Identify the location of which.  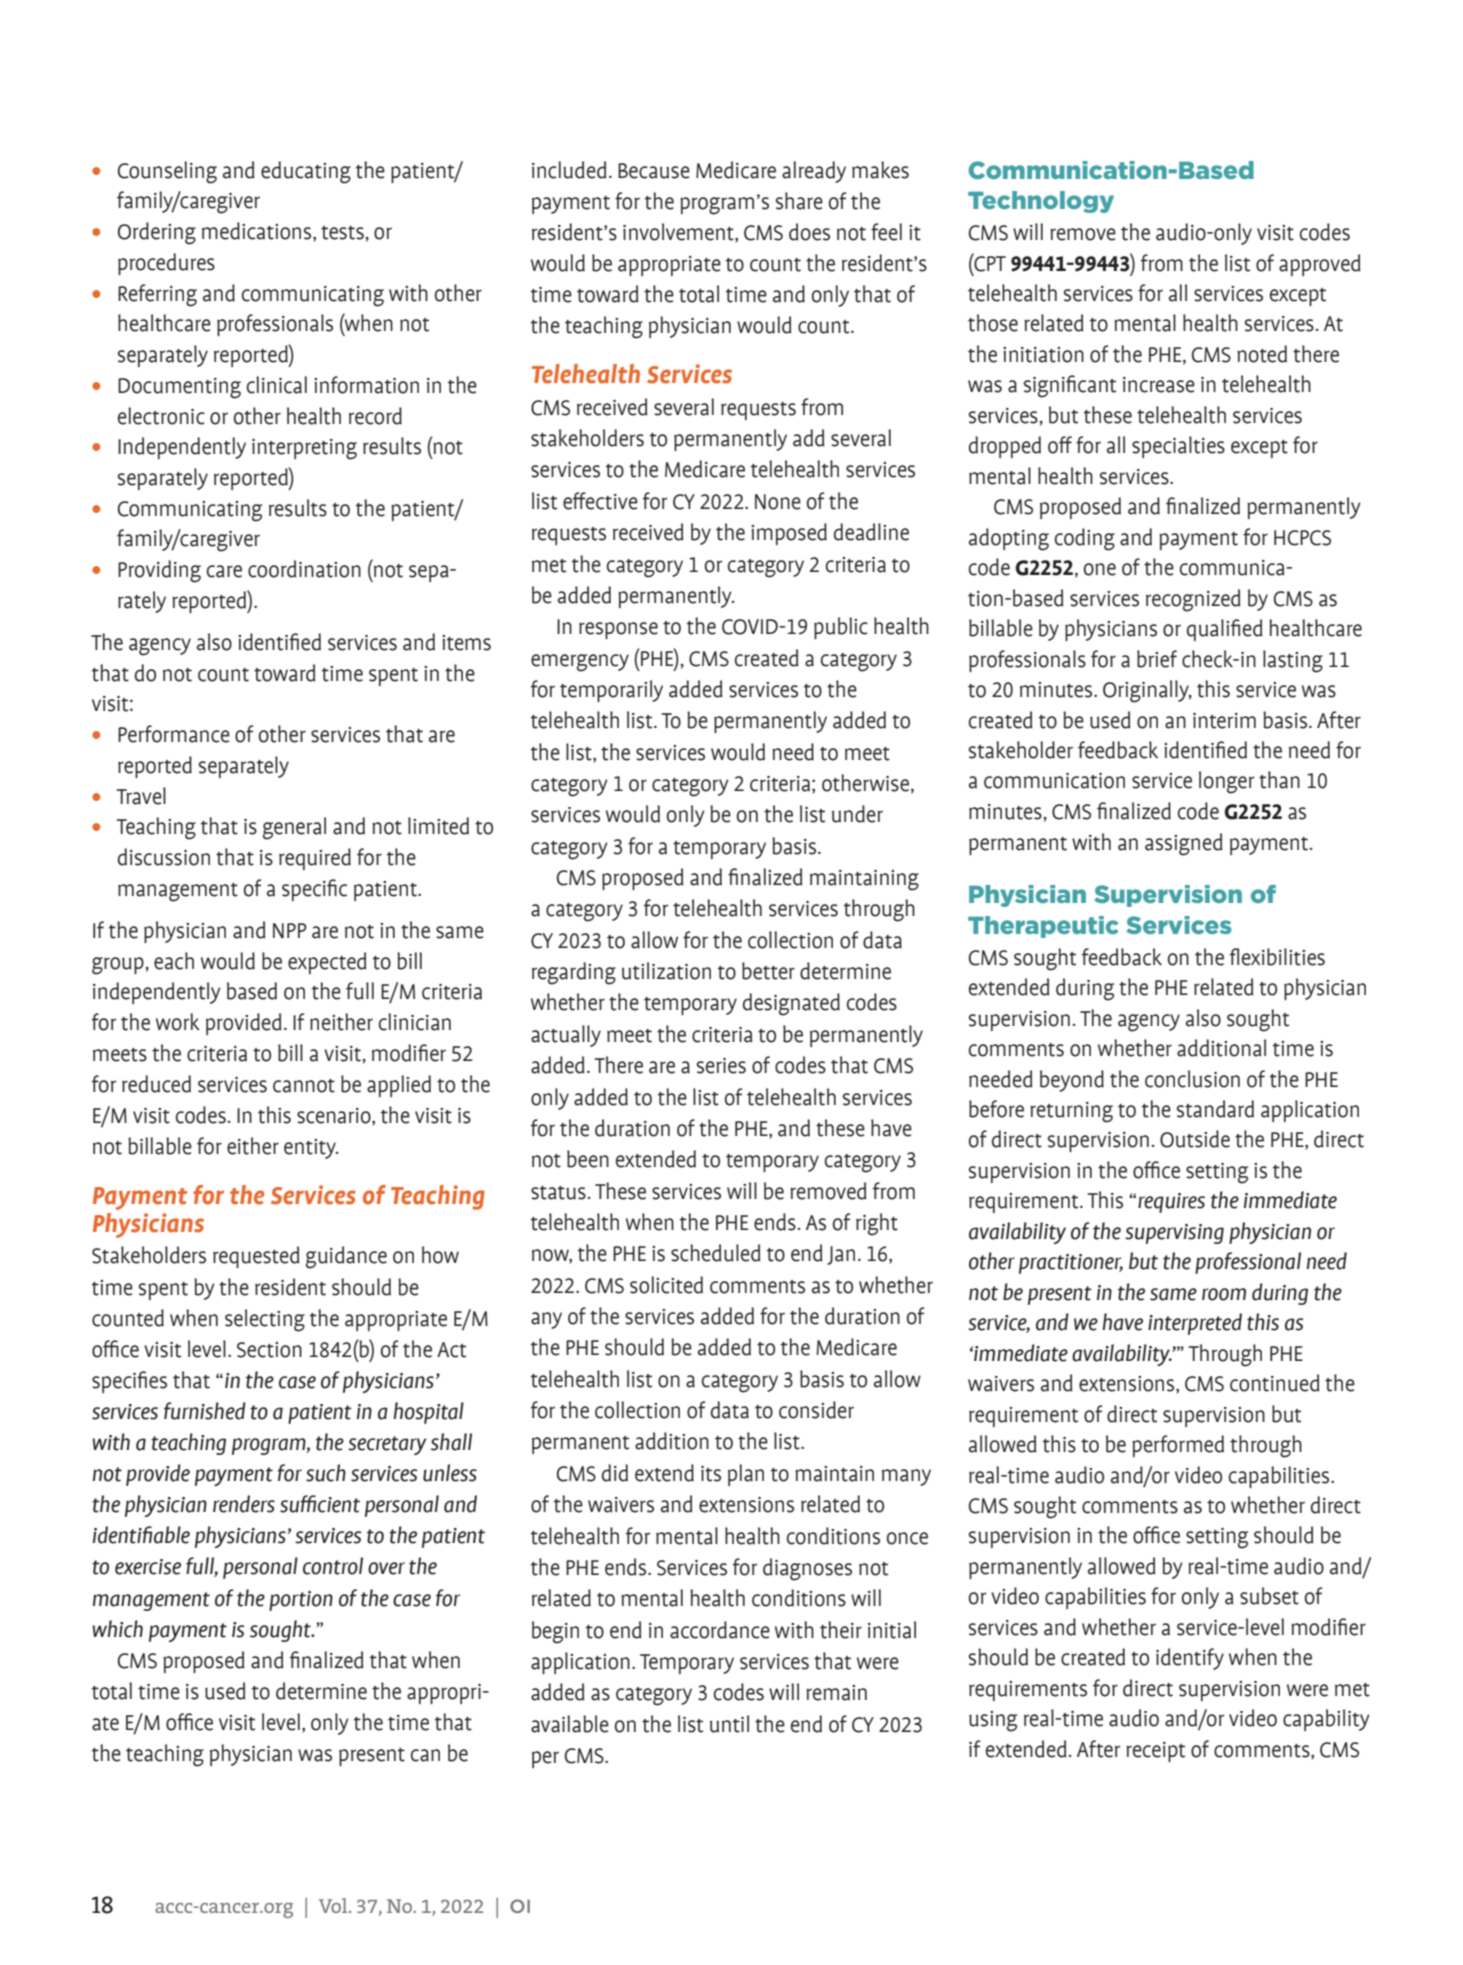
(117, 1629).
